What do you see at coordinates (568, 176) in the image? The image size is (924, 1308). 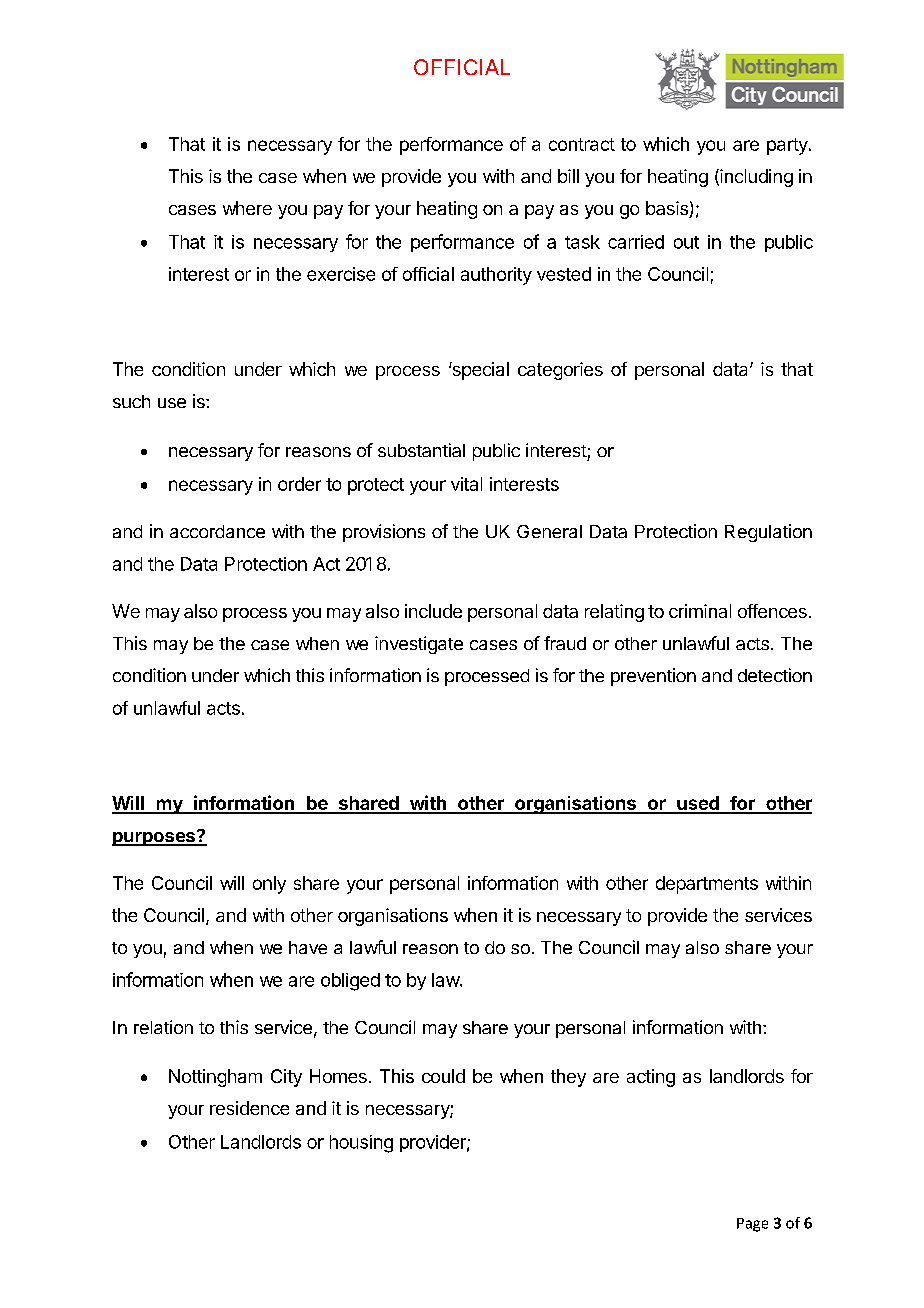 I see `bill` at bounding box center [568, 176].
